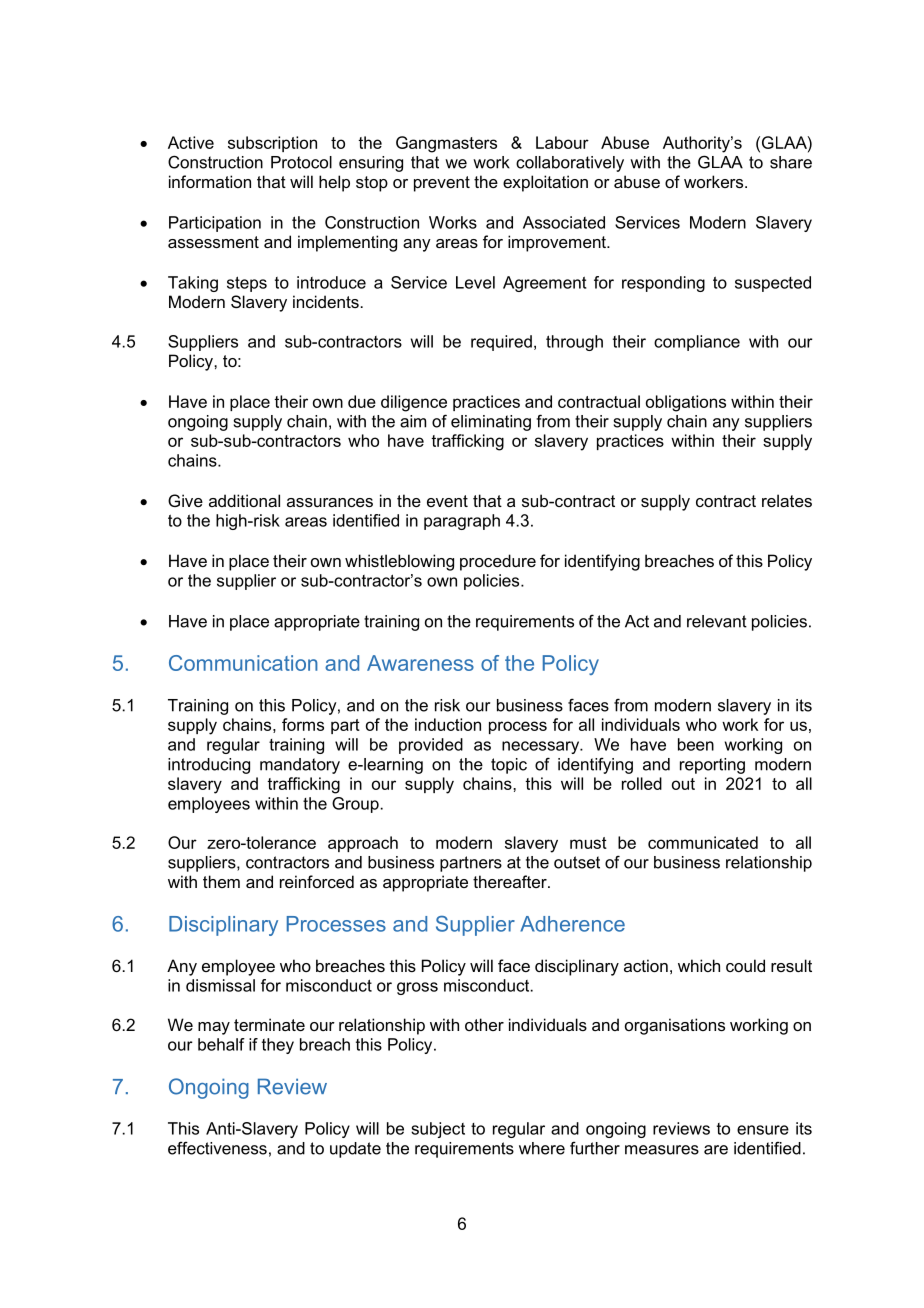 The image size is (924, 1308). What do you see at coordinates (420, 663) in the document?
I see `Awareness` at bounding box center [420, 663].
